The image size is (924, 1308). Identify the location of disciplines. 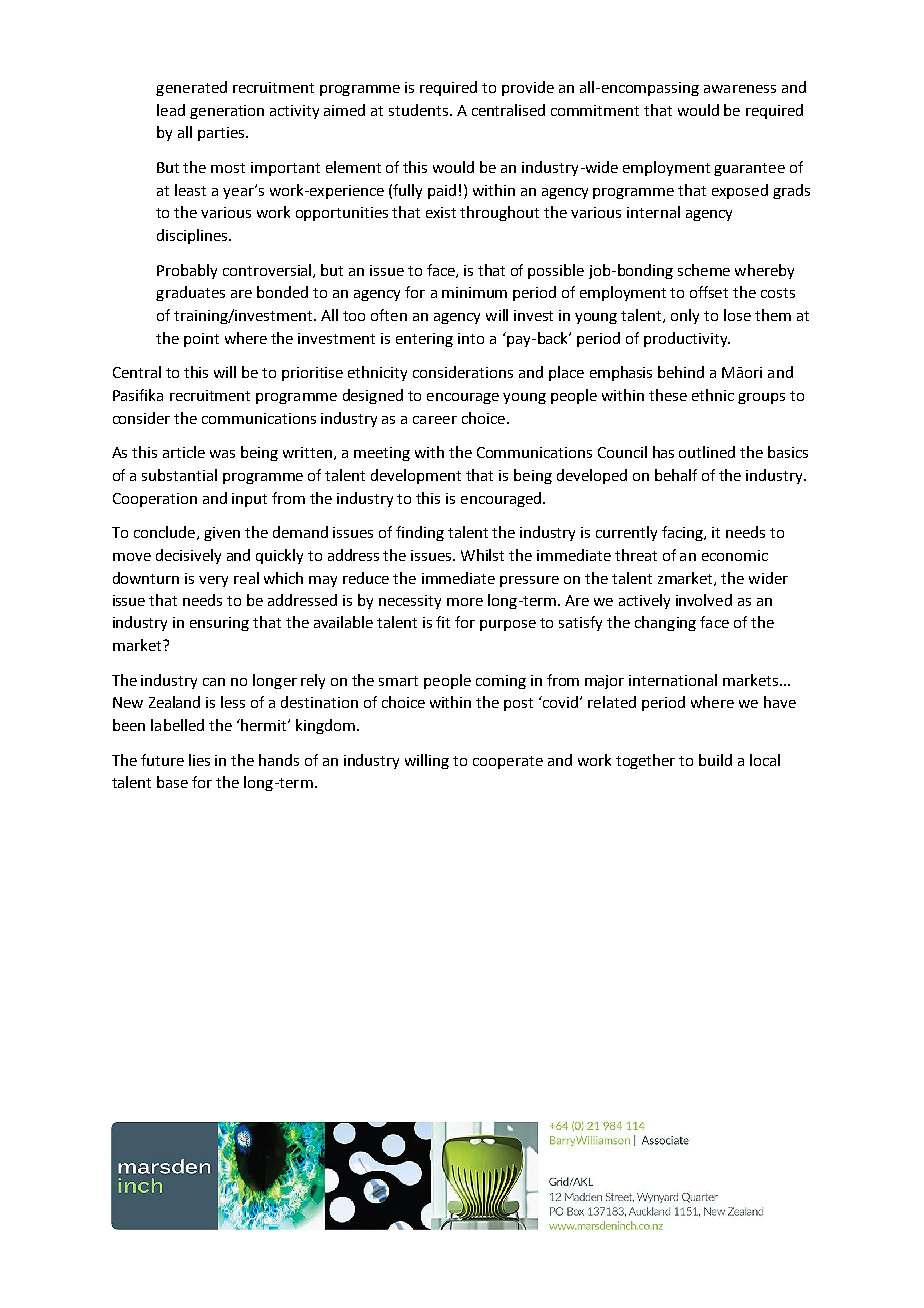
(193, 236).
